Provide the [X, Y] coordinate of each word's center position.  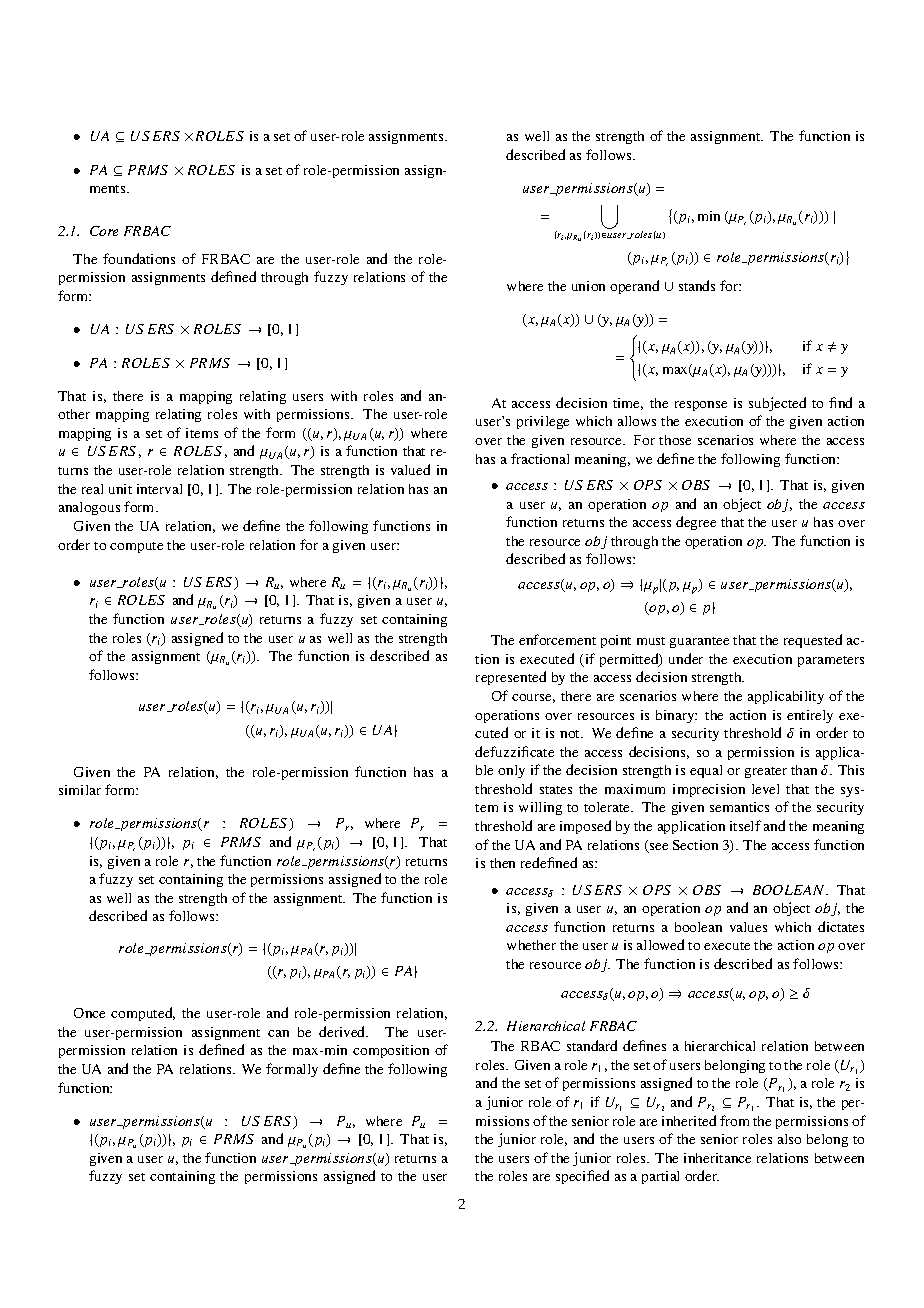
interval [159, 489]
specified [582, 1177]
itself [745, 825]
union [588, 286]
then [502, 863]
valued [410, 469]
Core [104, 231]
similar [80, 790]
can [278, 1033]
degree [696, 523]
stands [697, 285]
